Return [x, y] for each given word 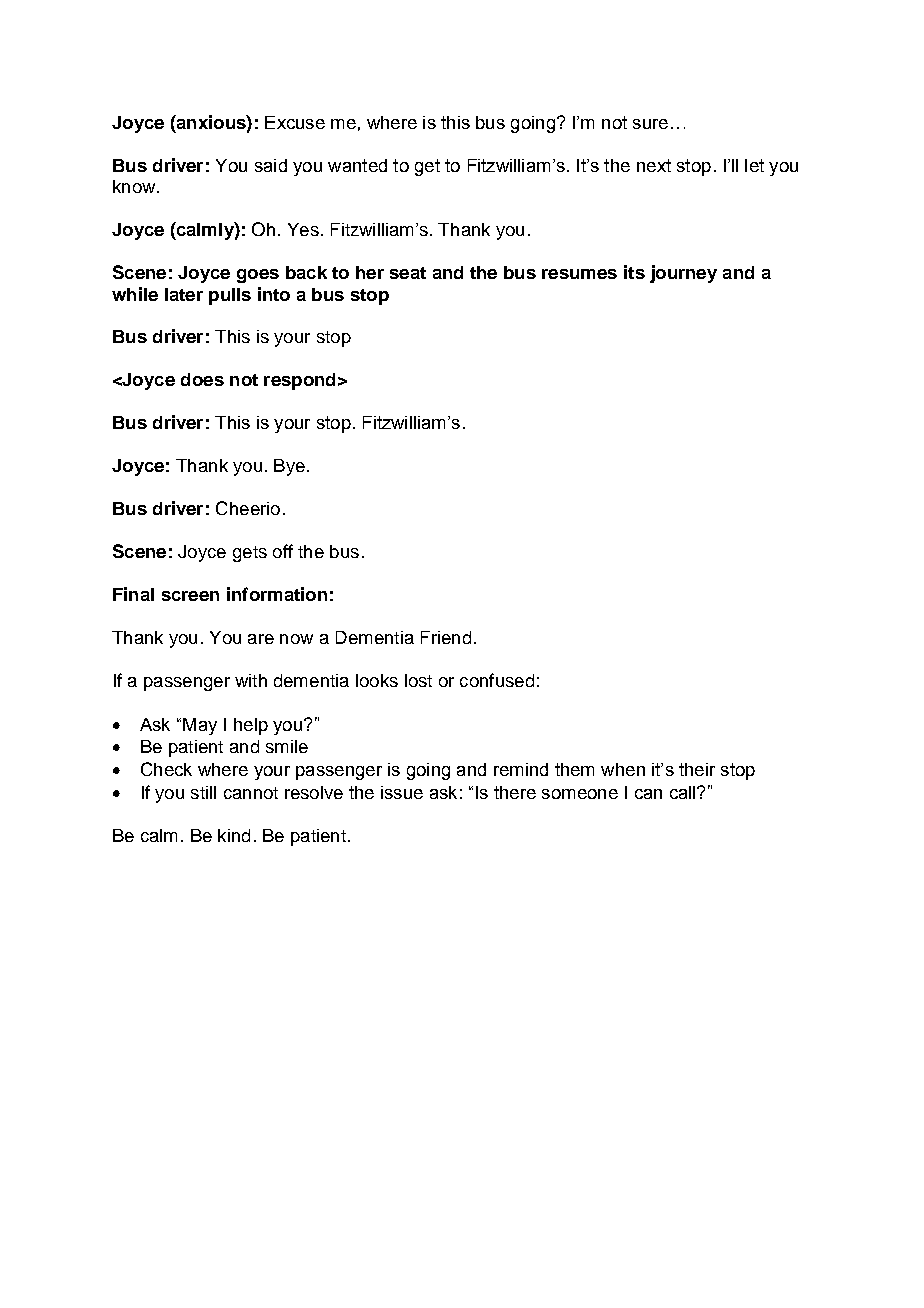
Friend [446, 637]
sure [650, 124]
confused [497, 680]
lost [418, 680]
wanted [357, 165]
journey [683, 274]
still [203, 792]
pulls [230, 296]
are [261, 639]
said [271, 165]
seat [408, 273]
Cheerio [248, 508]
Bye [289, 467]
